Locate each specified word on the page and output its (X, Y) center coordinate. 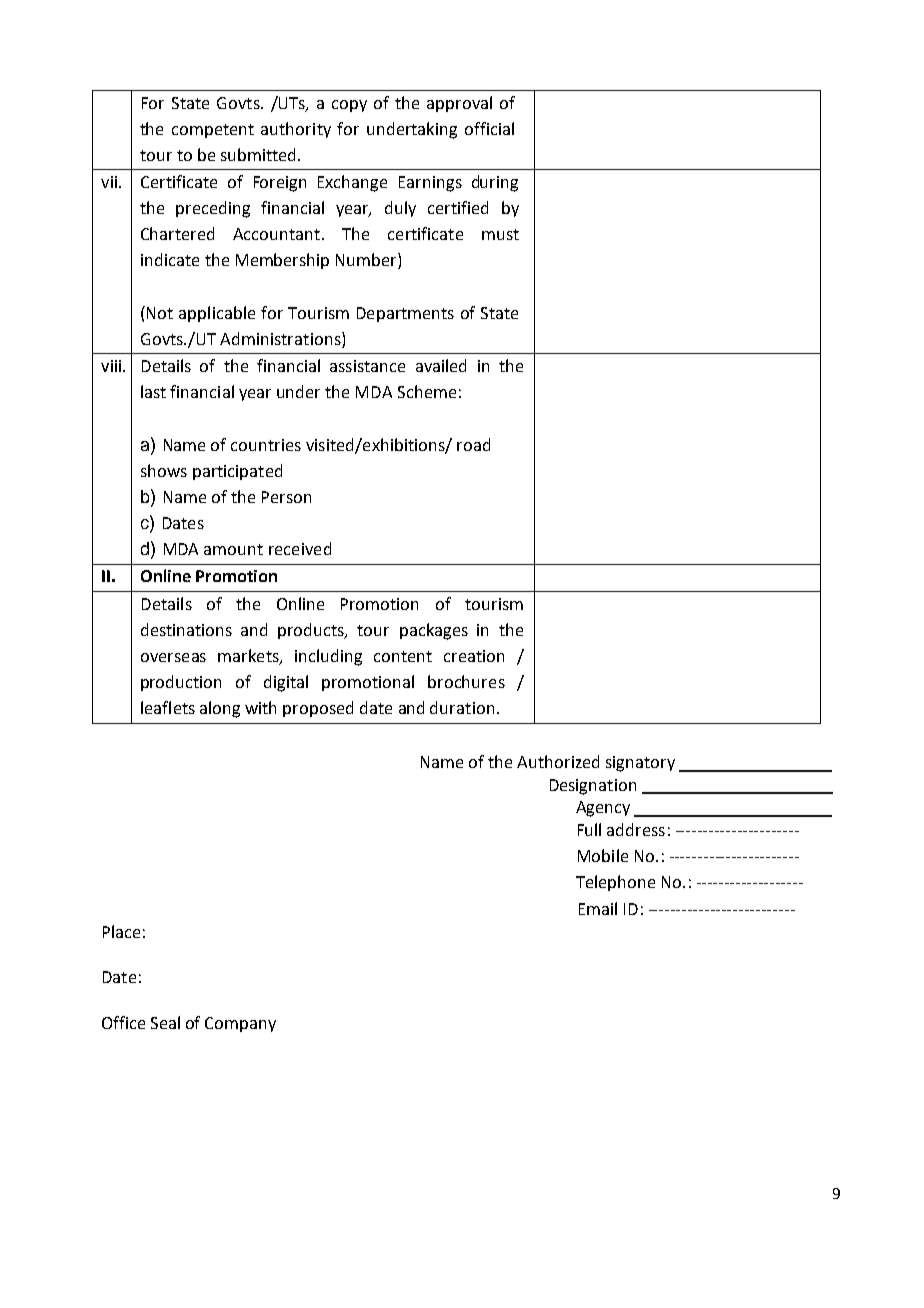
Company (240, 1024)
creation (474, 656)
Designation (593, 787)
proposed (318, 709)
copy (349, 106)
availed (441, 365)
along (220, 709)
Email (598, 908)
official (489, 128)
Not (160, 313)
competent (213, 131)
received (300, 548)
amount (233, 549)
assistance (367, 366)
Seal (165, 1022)
